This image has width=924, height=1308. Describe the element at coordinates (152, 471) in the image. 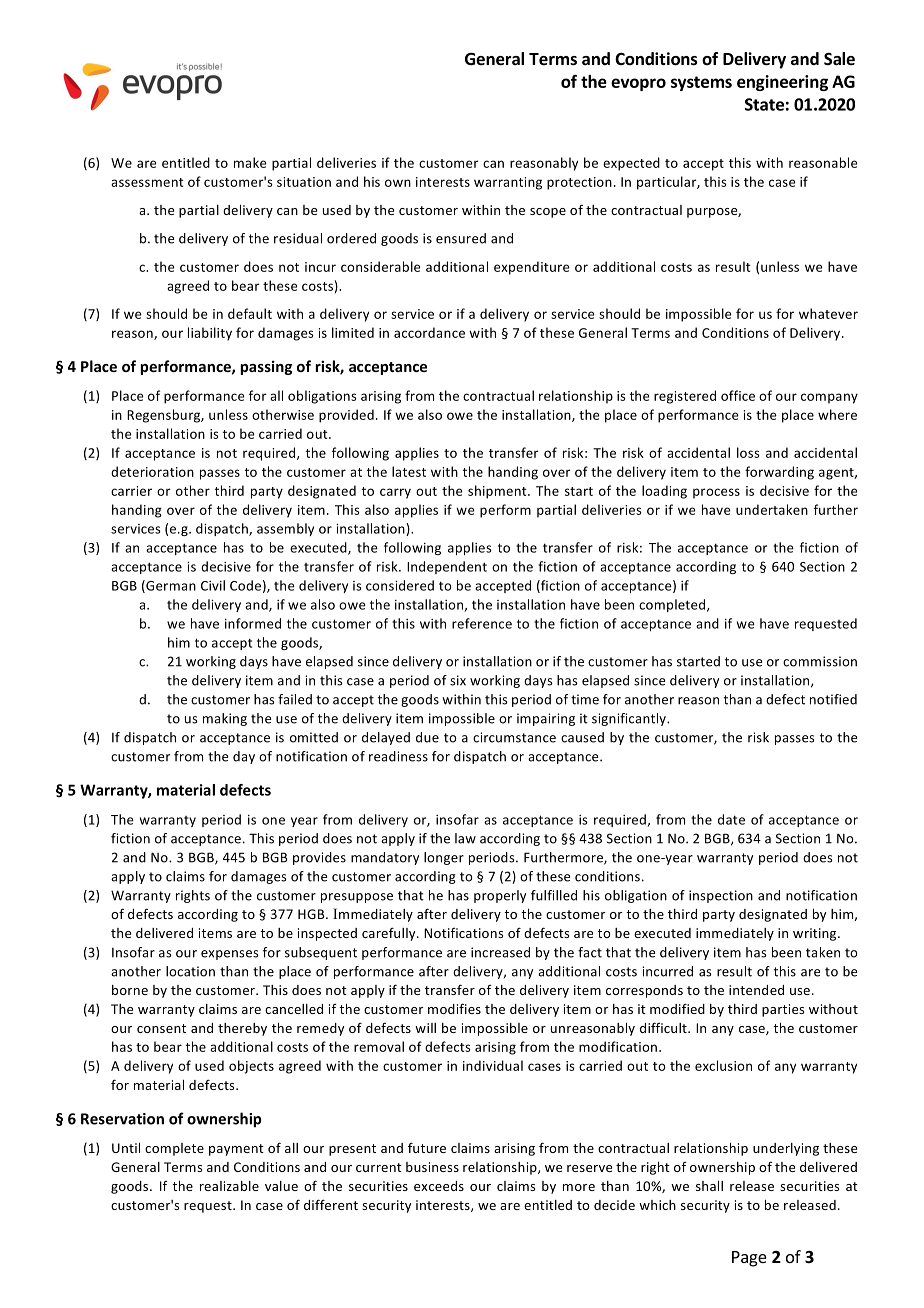

I see `deterioration` at that location.
